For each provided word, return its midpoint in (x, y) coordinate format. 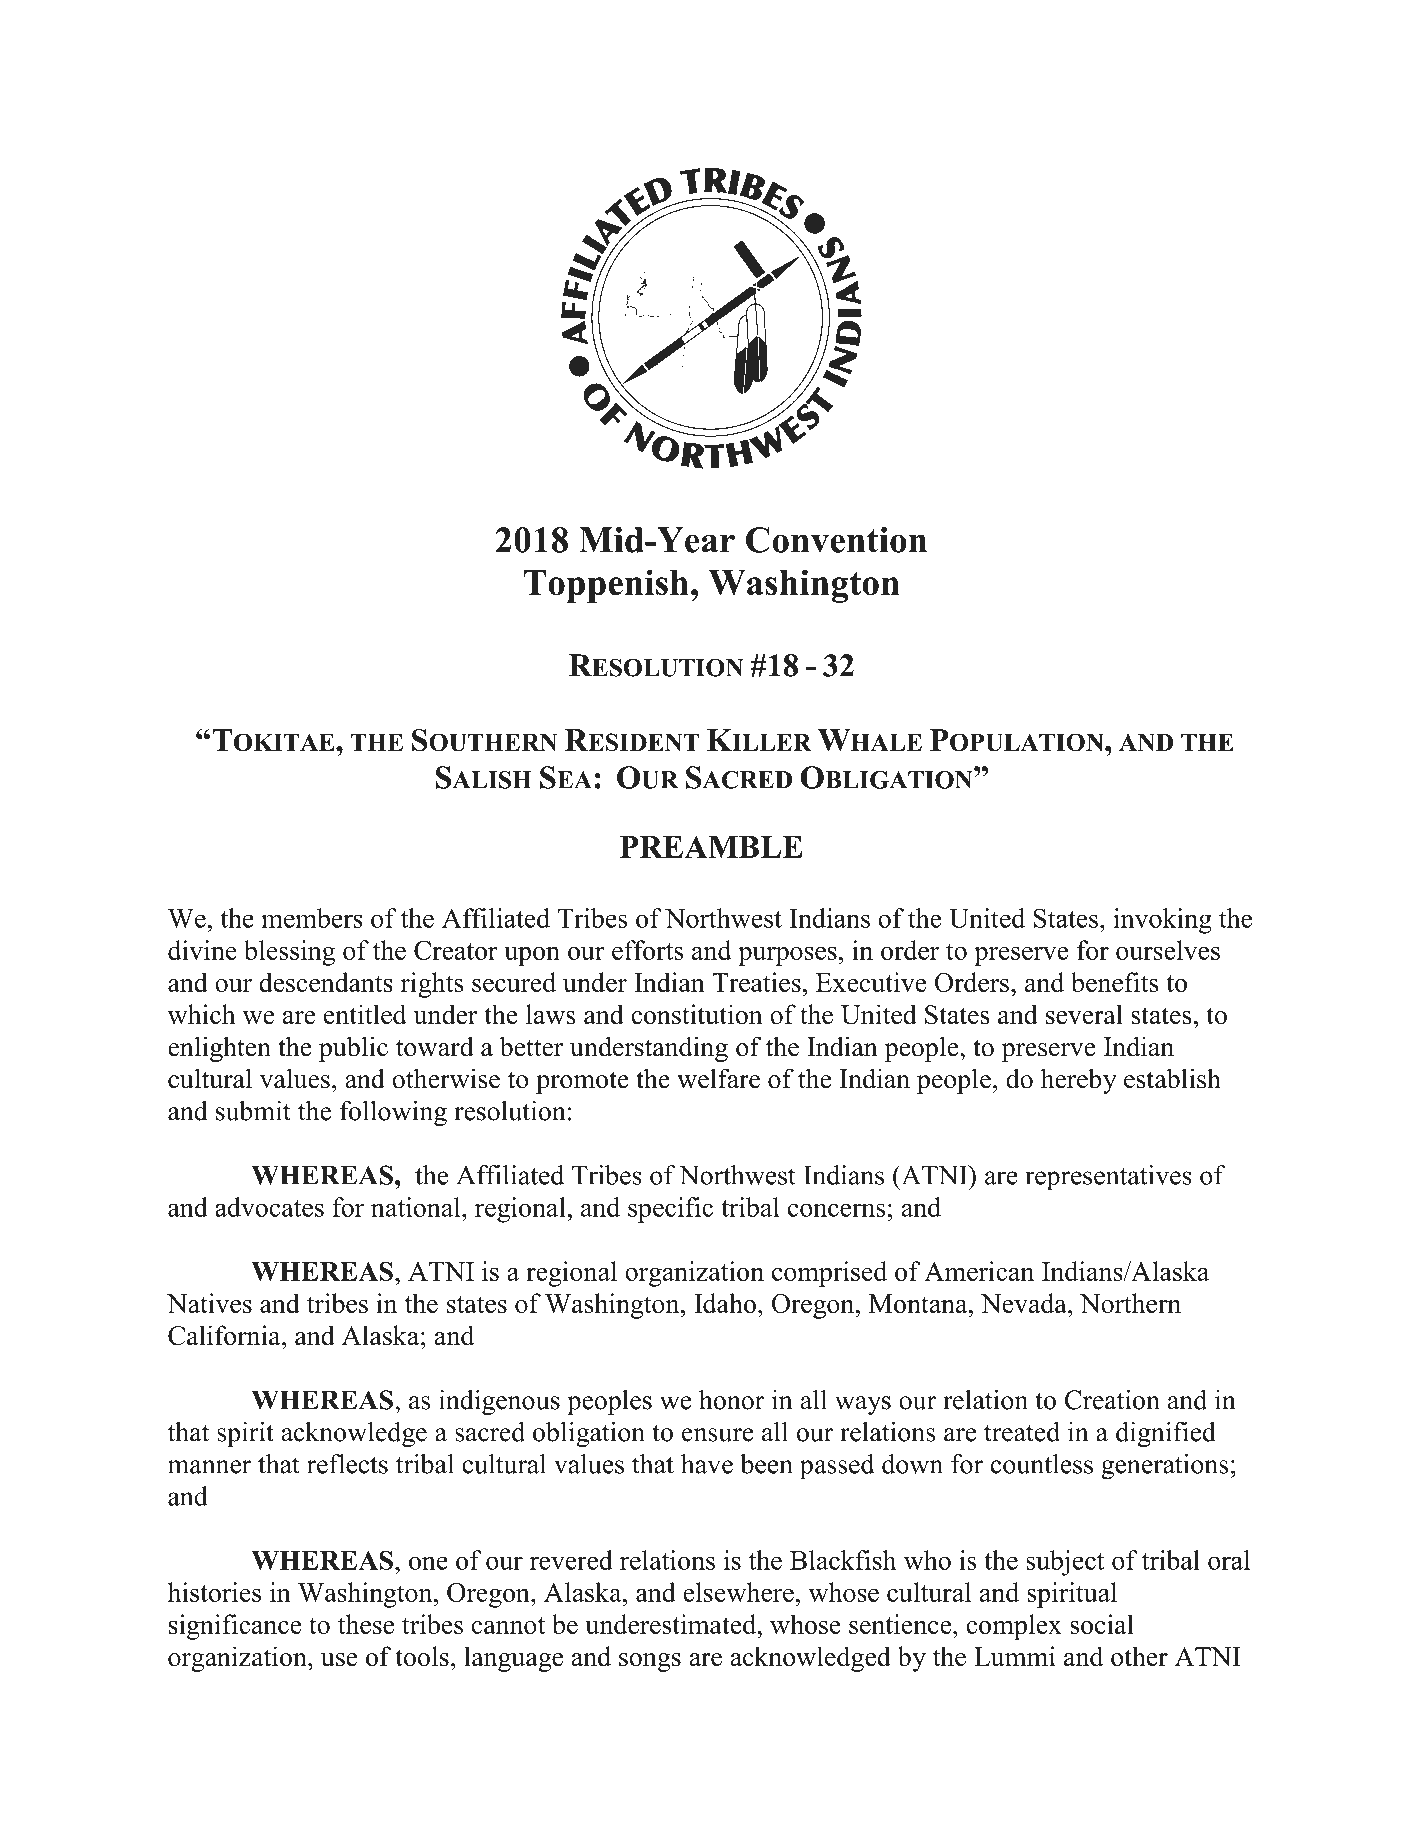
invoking (1162, 921)
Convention (836, 540)
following (393, 1113)
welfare (718, 1078)
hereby (1079, 1081)
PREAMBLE (711, 847)
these (366, 1624)
